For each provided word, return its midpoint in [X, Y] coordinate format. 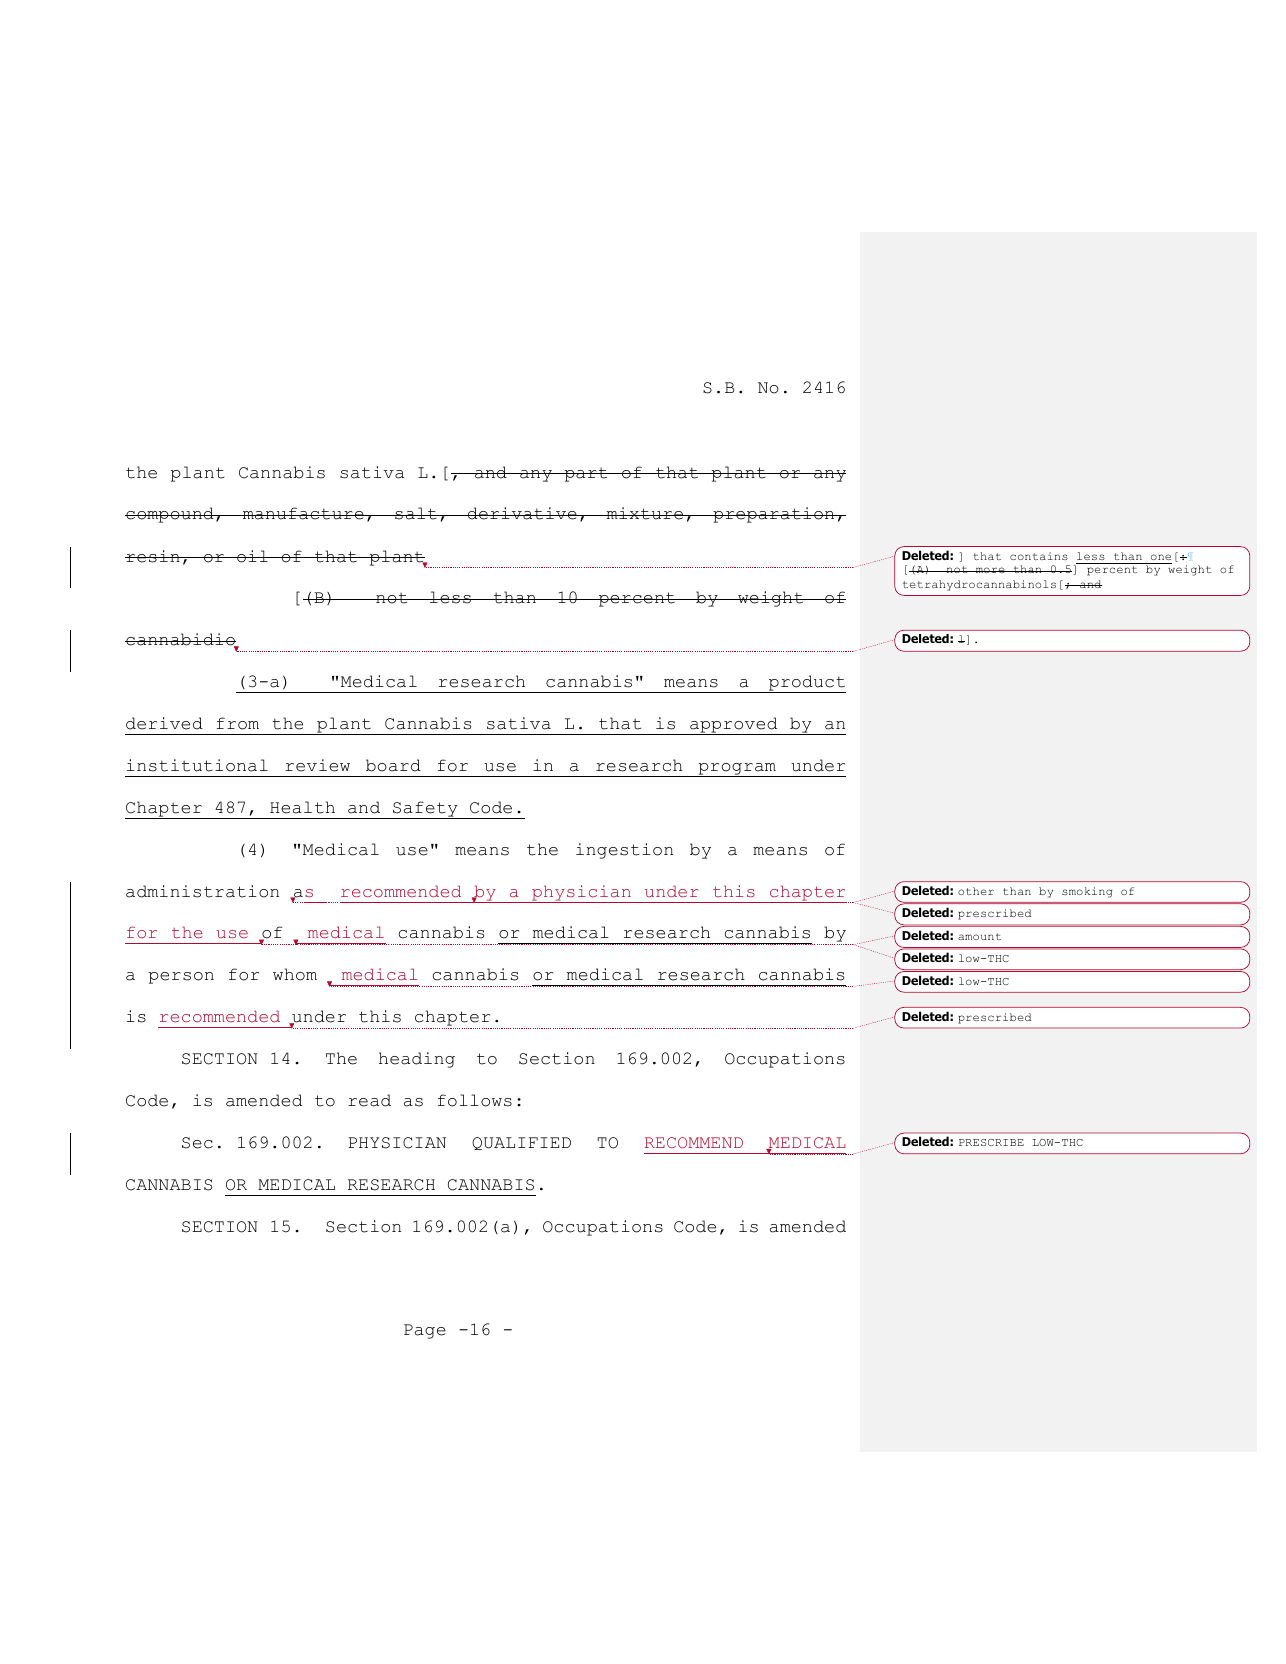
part [586, 474]
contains [1039, 556]
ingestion [624, 851]
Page [425, 1331]
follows [475, 1100]
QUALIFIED [521, 1143]
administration [202, 891]
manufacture [303, 513]
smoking [1087, 892]
